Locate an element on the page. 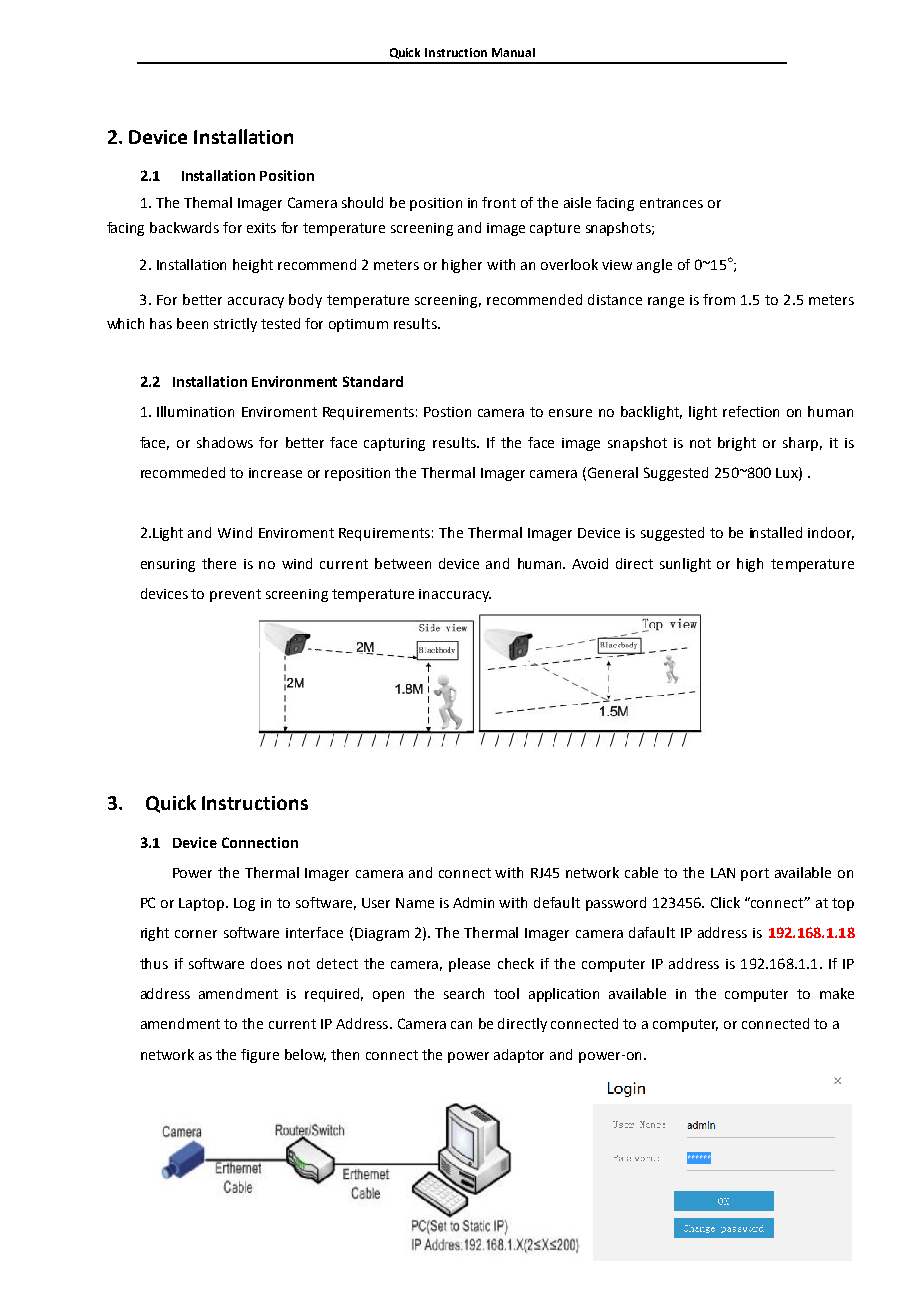 The height and width of the image is (1308, 924). can is located at coordinates (461, 1025).
